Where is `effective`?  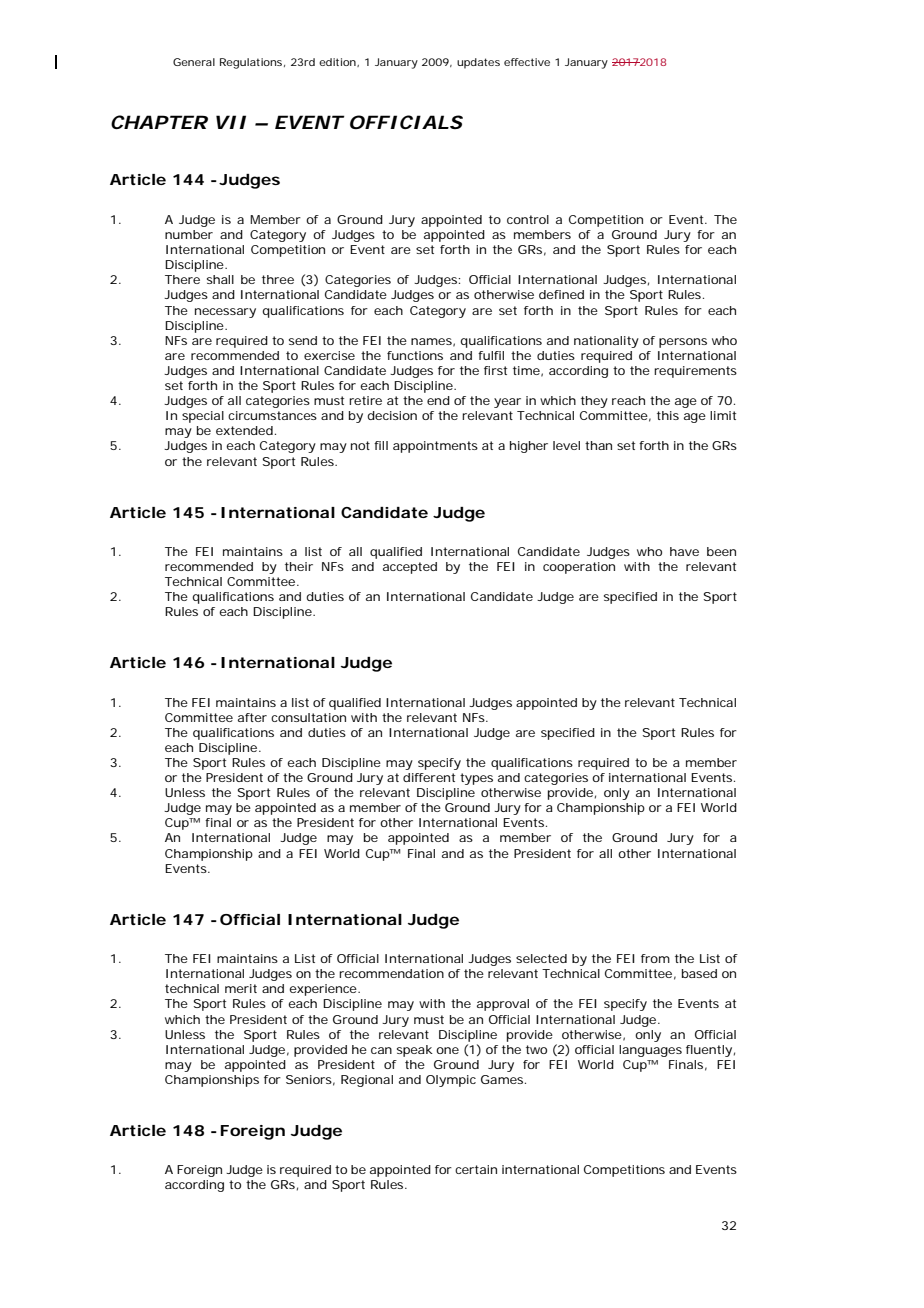
effective is located at coordinates (527, 62).
